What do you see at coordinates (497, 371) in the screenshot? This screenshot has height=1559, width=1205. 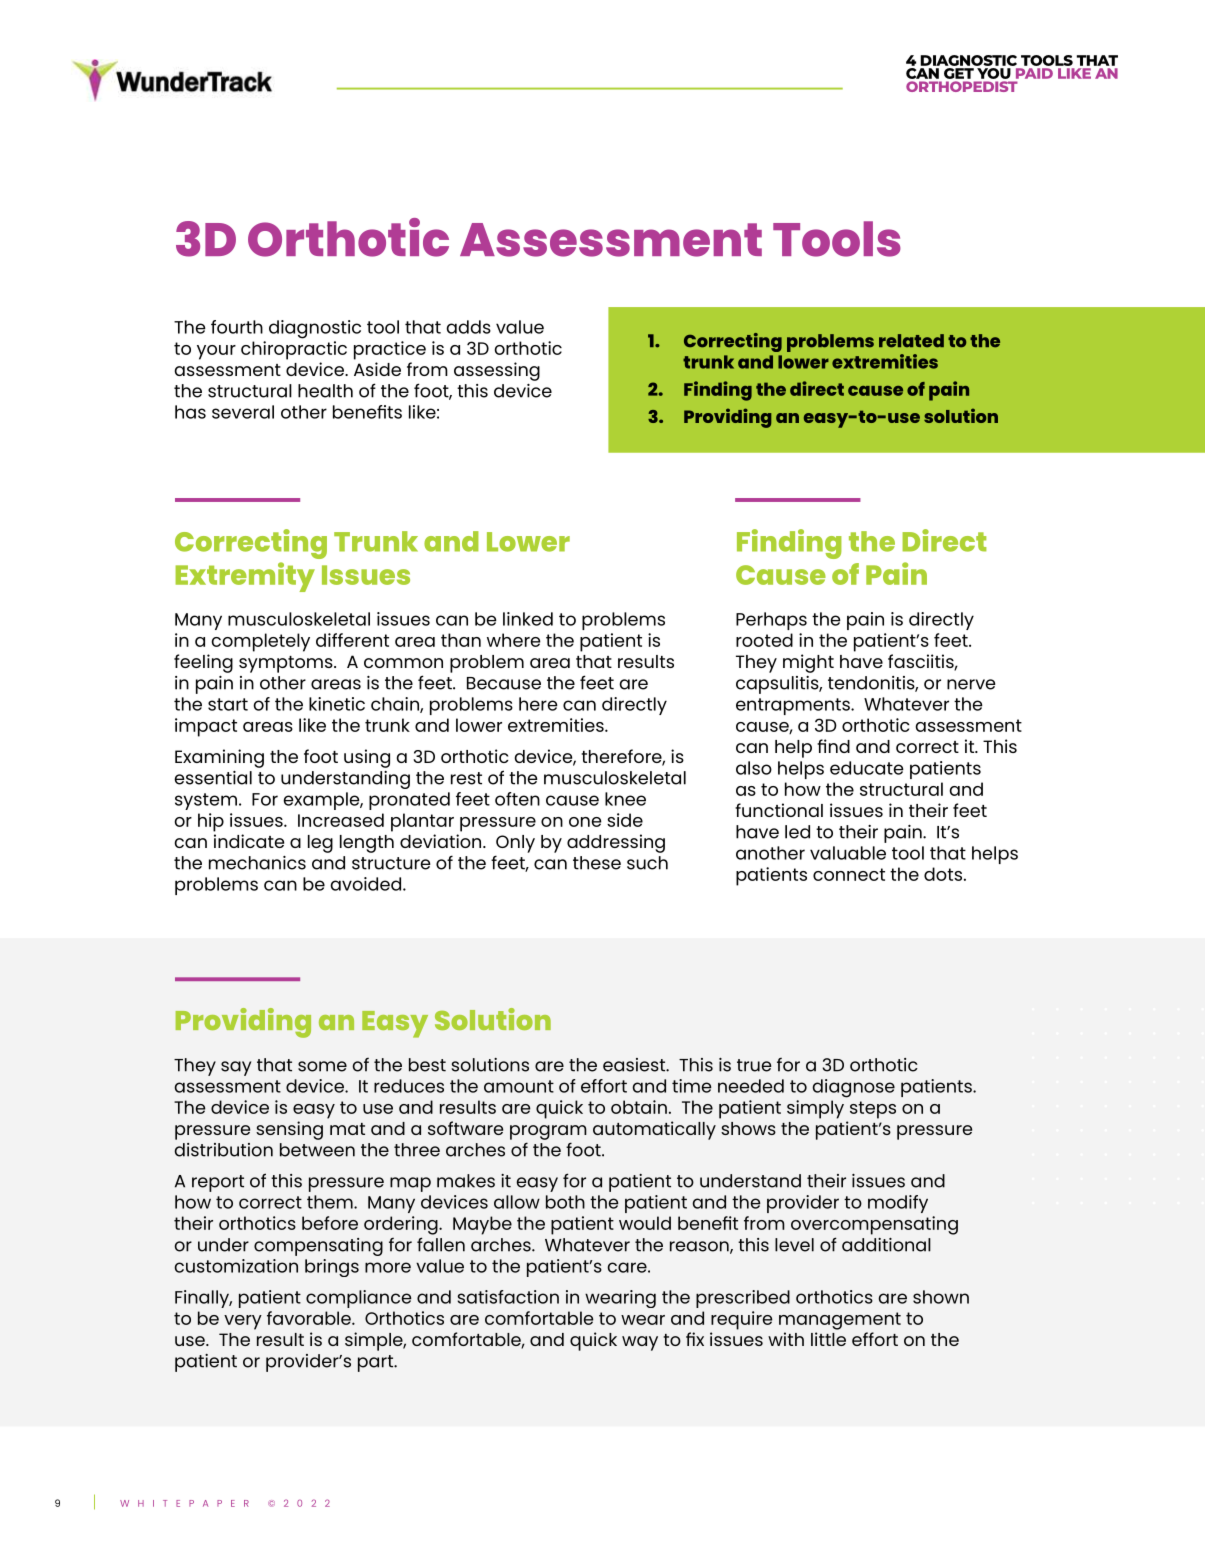 I see `assessing` at bounding box center [497, 371].
